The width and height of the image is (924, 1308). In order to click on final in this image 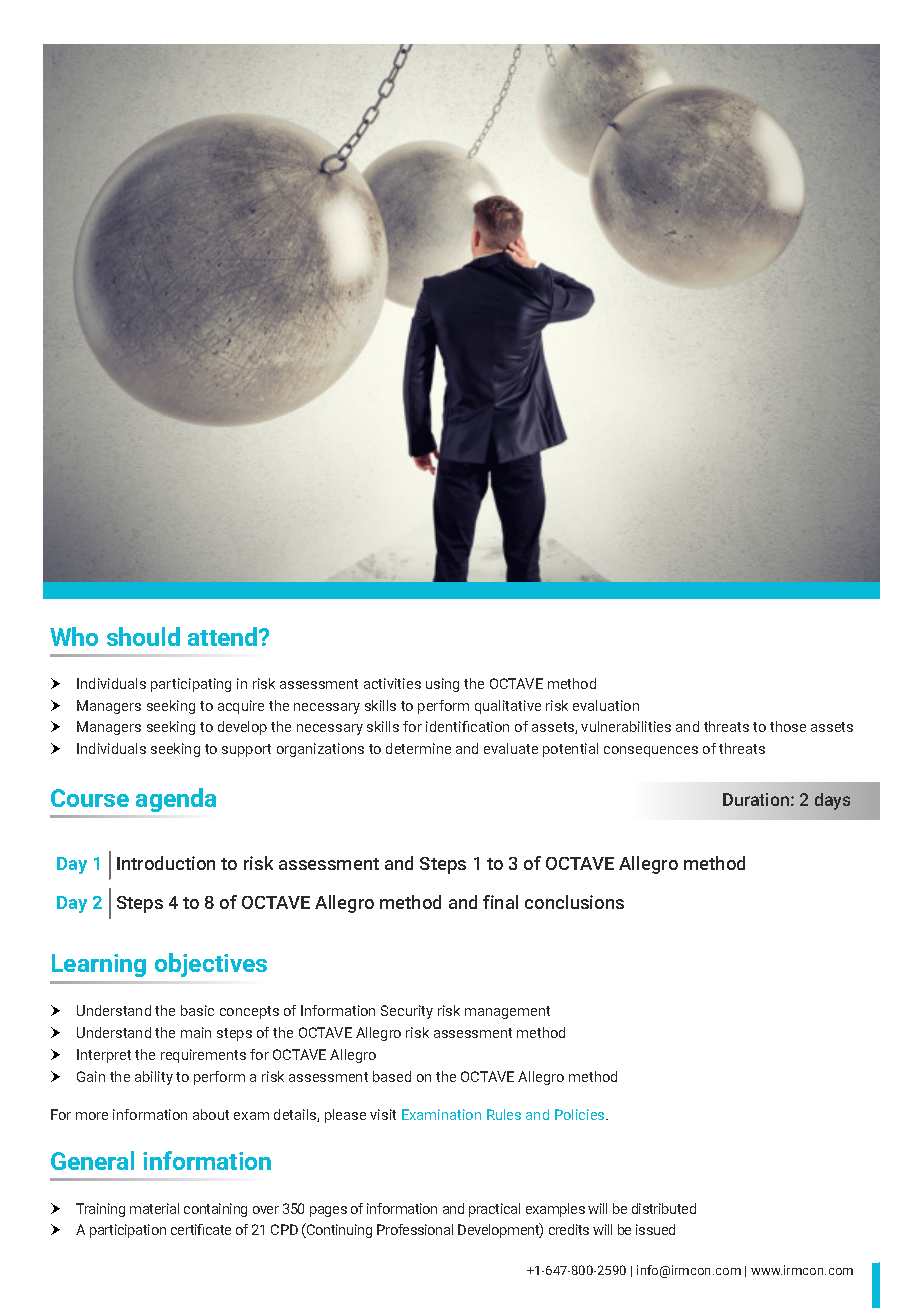, I will do `click(500, 902)`.
